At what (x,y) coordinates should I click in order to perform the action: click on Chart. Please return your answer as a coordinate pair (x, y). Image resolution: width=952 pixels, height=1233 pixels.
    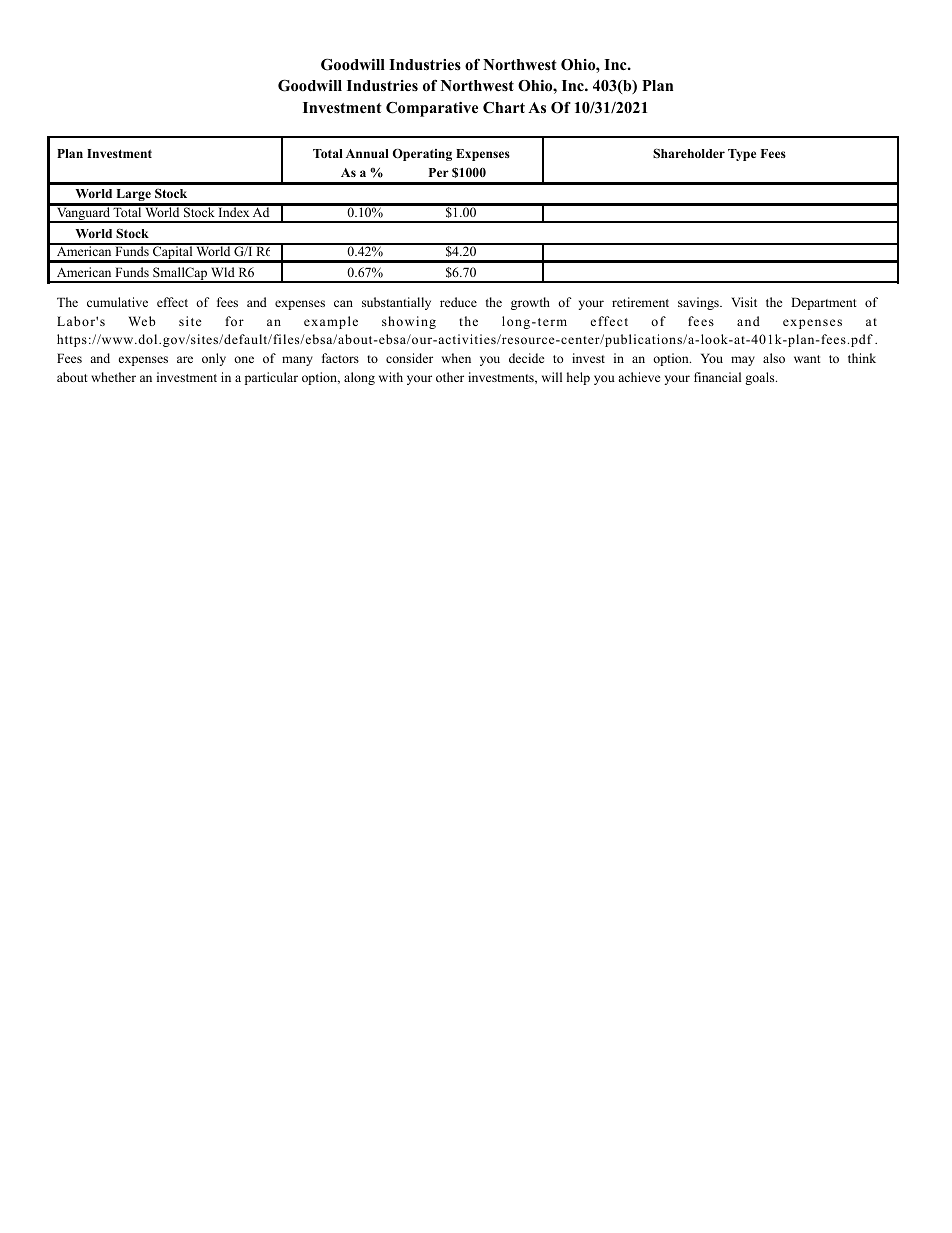
    Looking at the image, I should click on (504, 107).
